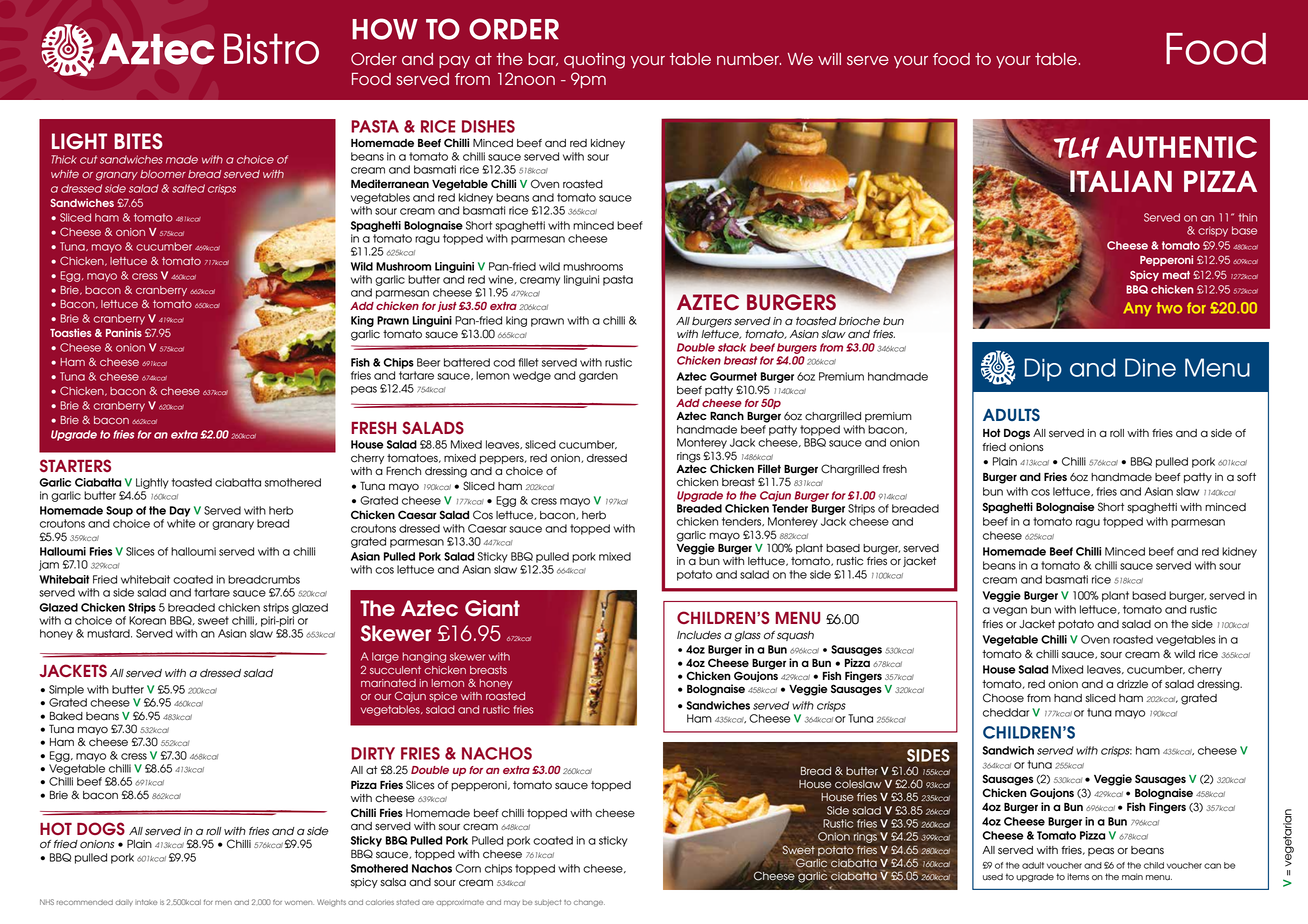 The height and width of the screenshot is (924, 1308). What do you see at coordinates (1181, 147) in the screenshot?
I see `AUTHENTIC` at bounding box center [1181, 147].
